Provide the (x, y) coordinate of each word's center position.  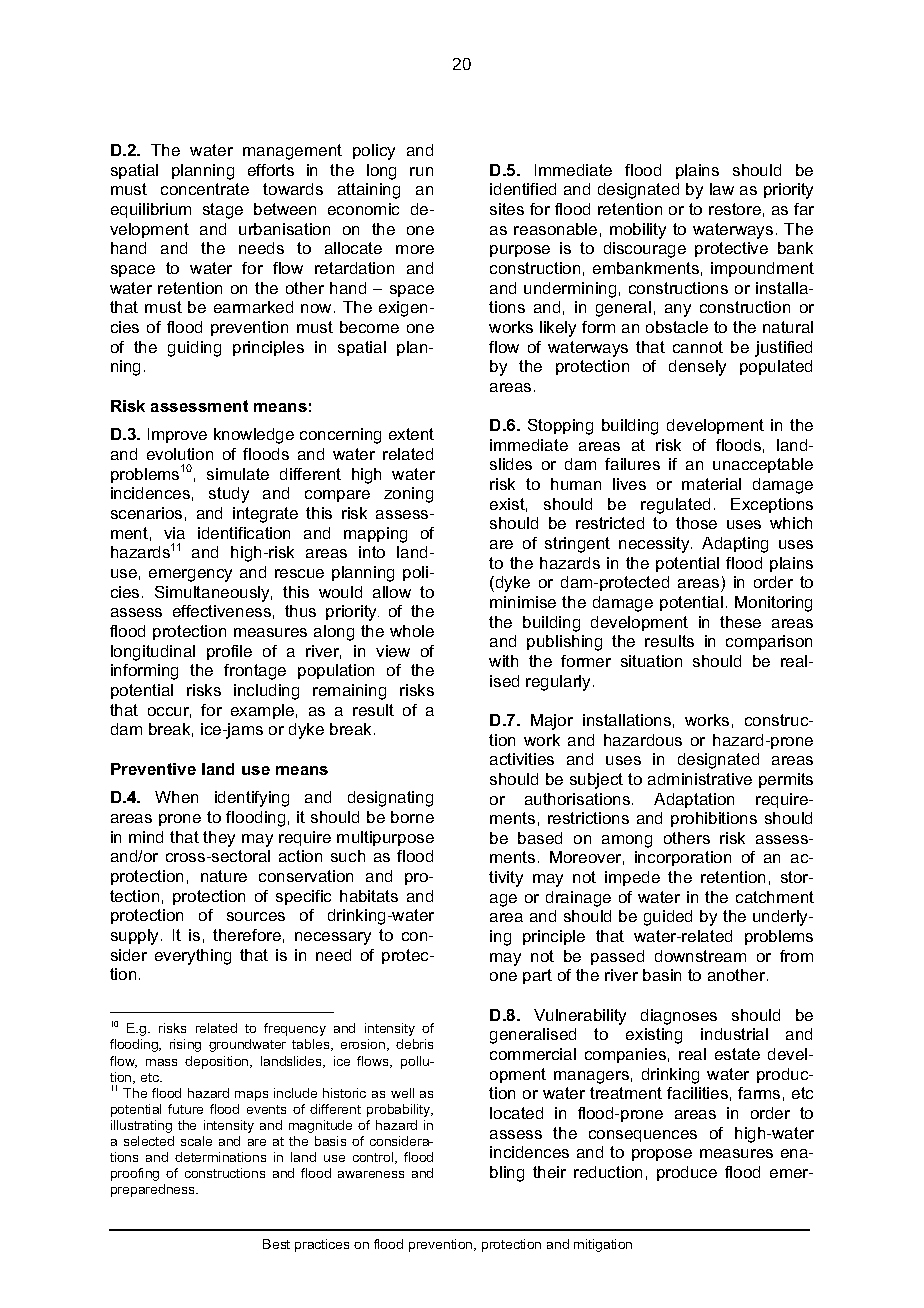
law (722, 189)
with (503, 661)
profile (229, 652)
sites (507, 209)
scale (196, 1141)
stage (223, 211)
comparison (769, 642)
